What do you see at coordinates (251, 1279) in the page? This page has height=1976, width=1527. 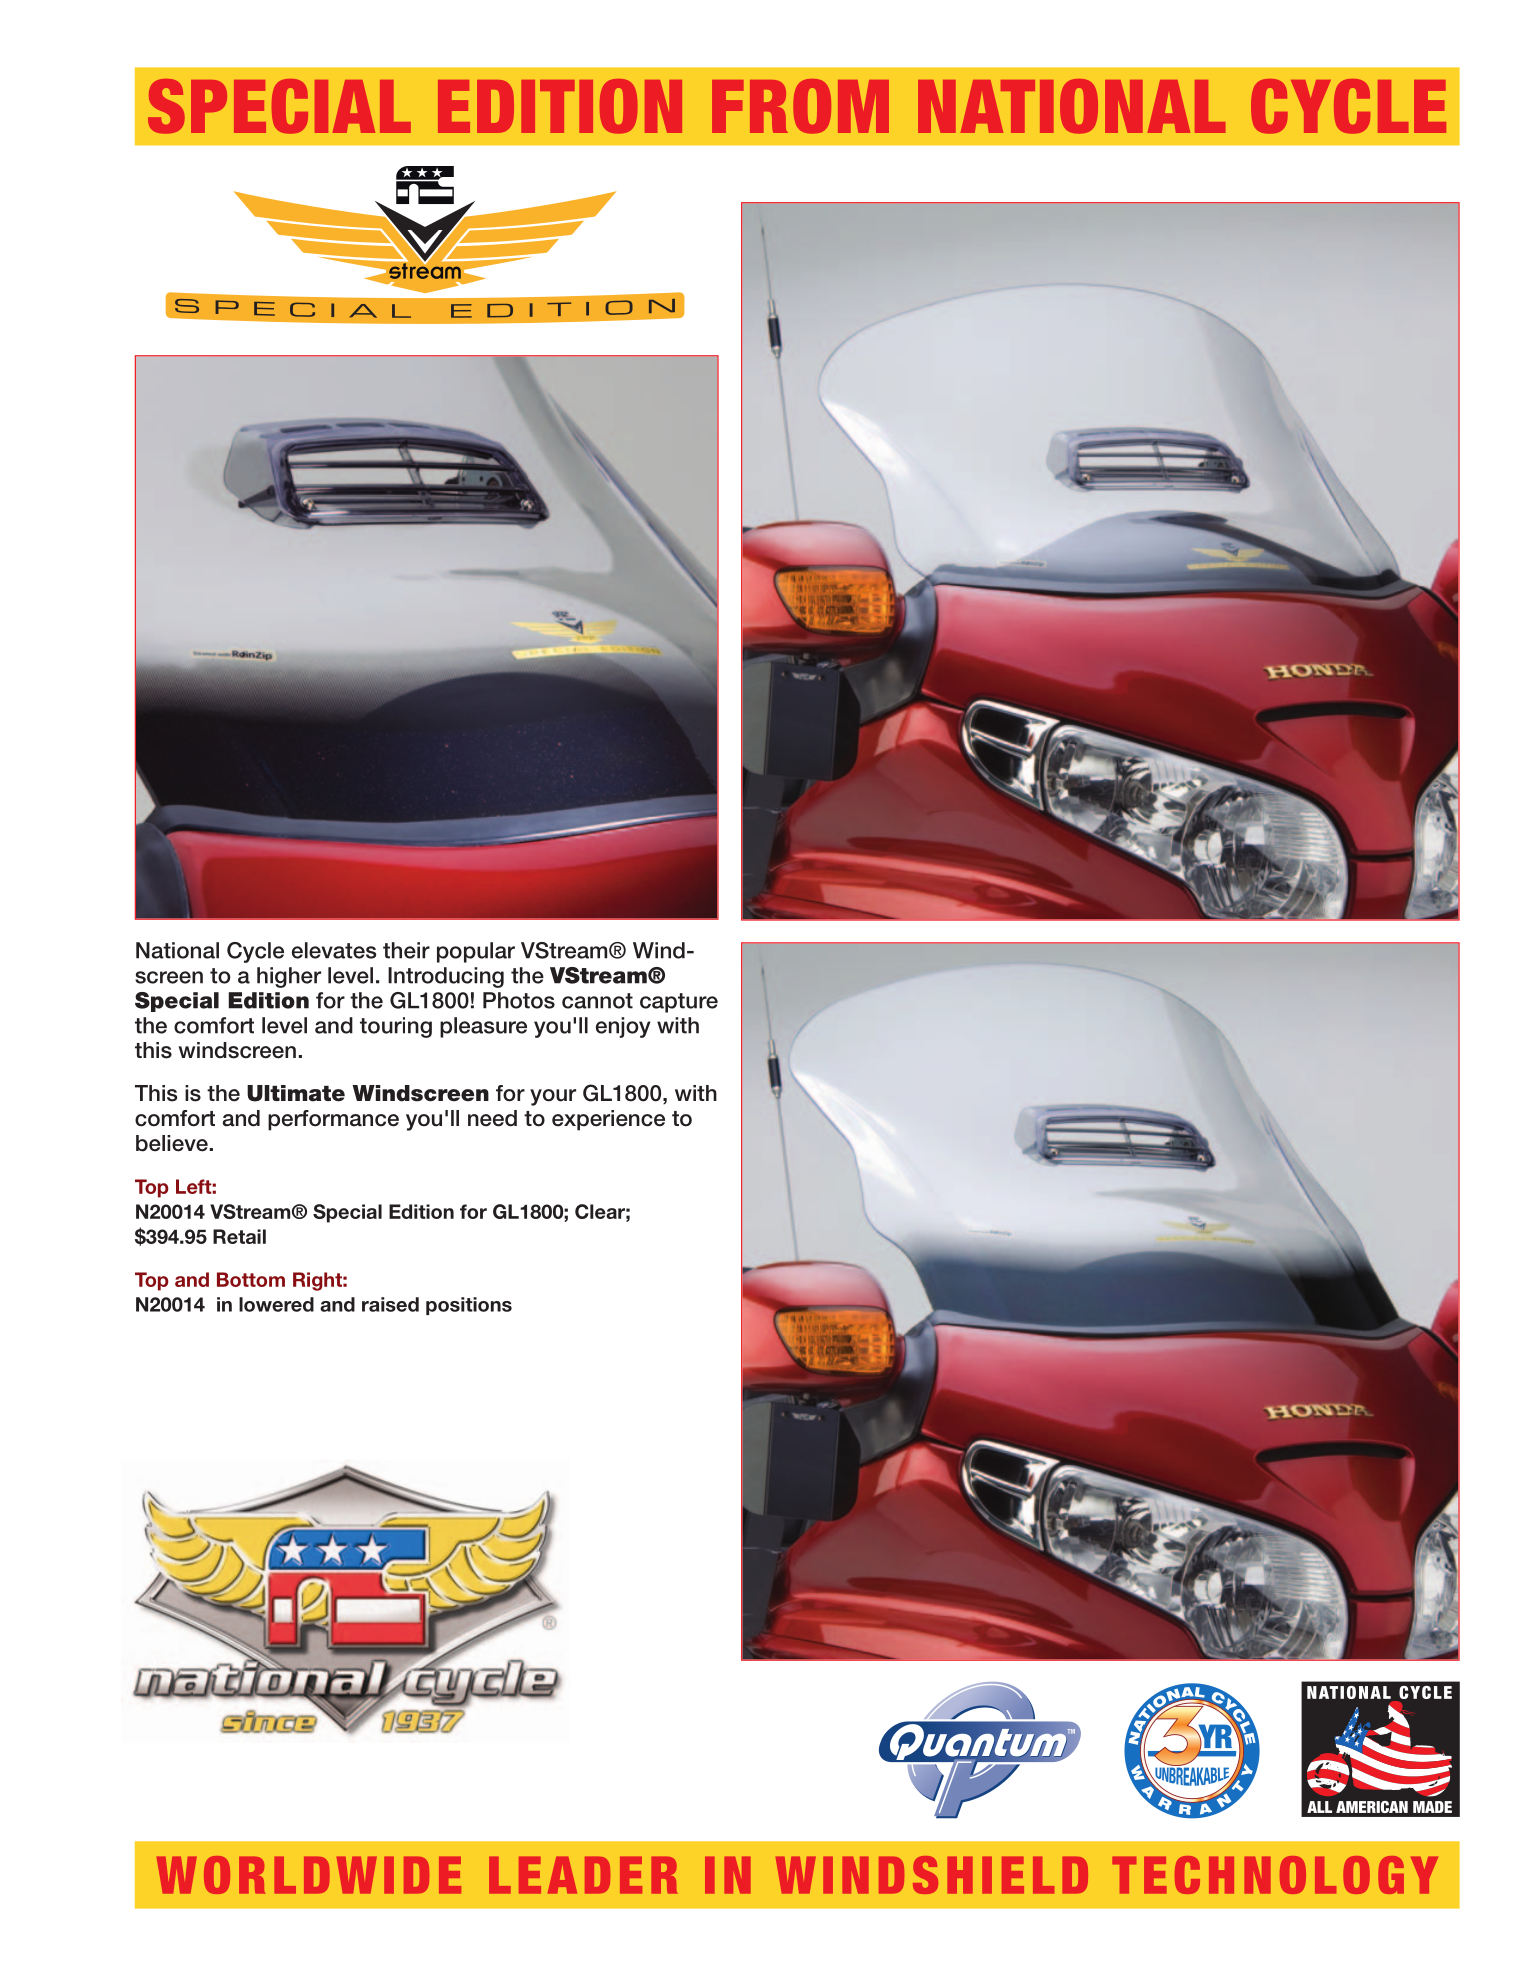 I see `Bottom` at bounding box center [251, 1279].
